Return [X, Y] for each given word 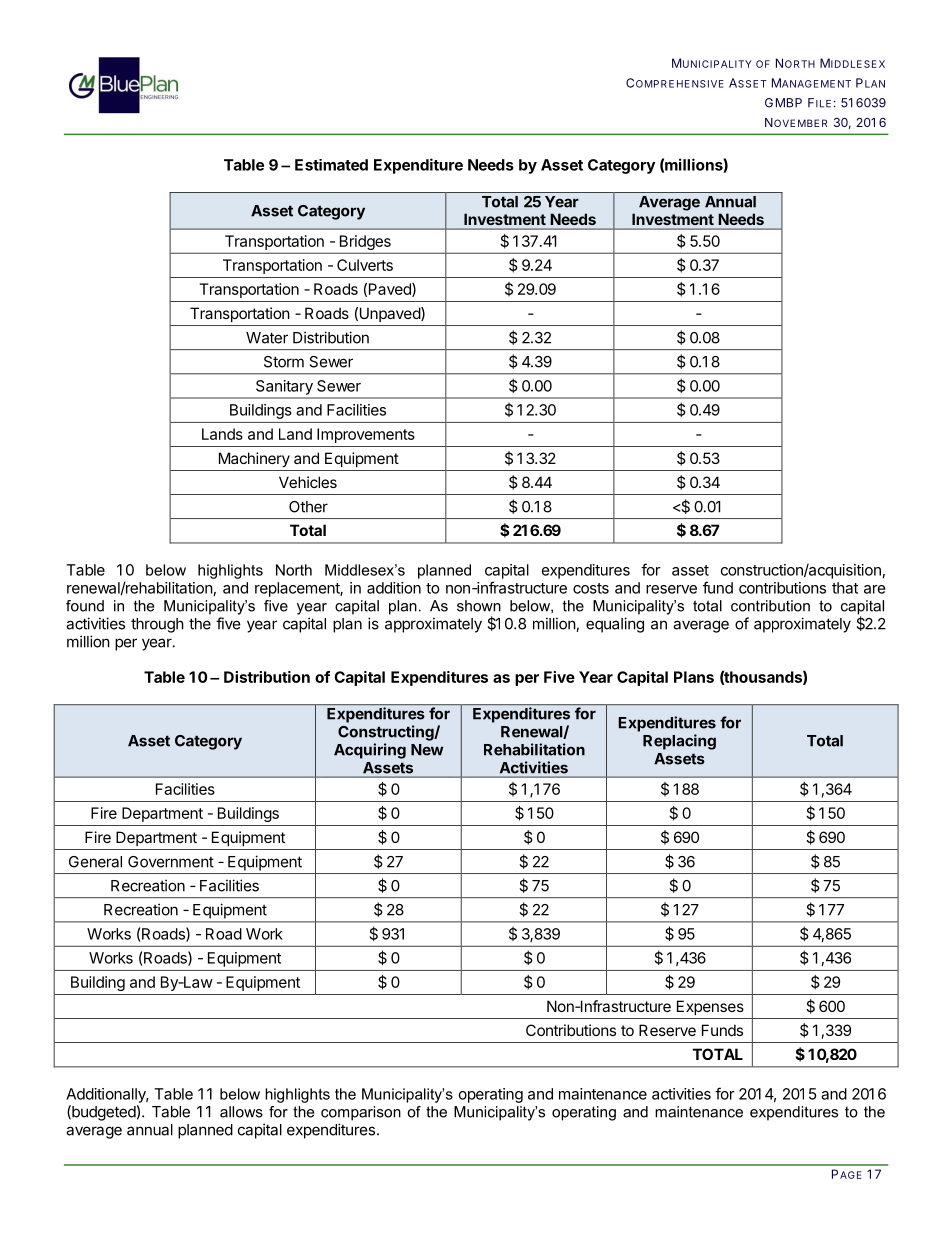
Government [171, 862]
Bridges [365, 242]
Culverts [365, 265]
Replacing [679, 742]
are [875, 589]
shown [479, 606]
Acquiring [370, 751]
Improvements [366, 435]
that [845, 588]
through [157, 625]
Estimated [331, 165]
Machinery [254, 459]
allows [241, 1112]
